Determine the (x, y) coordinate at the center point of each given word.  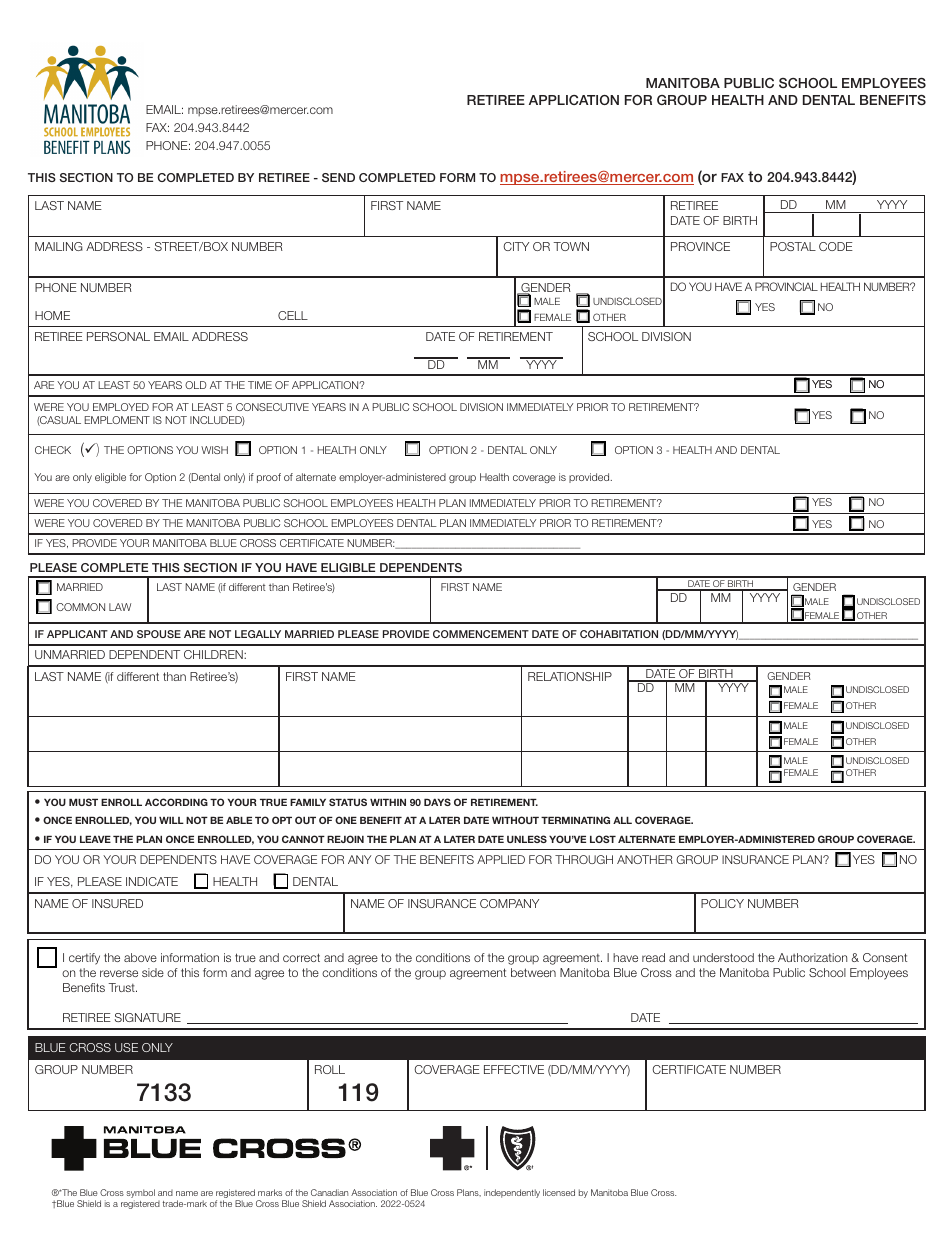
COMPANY (509, 903)
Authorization (812, 957)
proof (269, 478)
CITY (516, 246)
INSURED (117, 903)
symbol (141, 1193)
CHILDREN (214, 654)
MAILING (59, 246)
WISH (214, 450)
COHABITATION (619, 634)
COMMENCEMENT (481, 634)
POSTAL (793, 246)
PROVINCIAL (786, 286)
